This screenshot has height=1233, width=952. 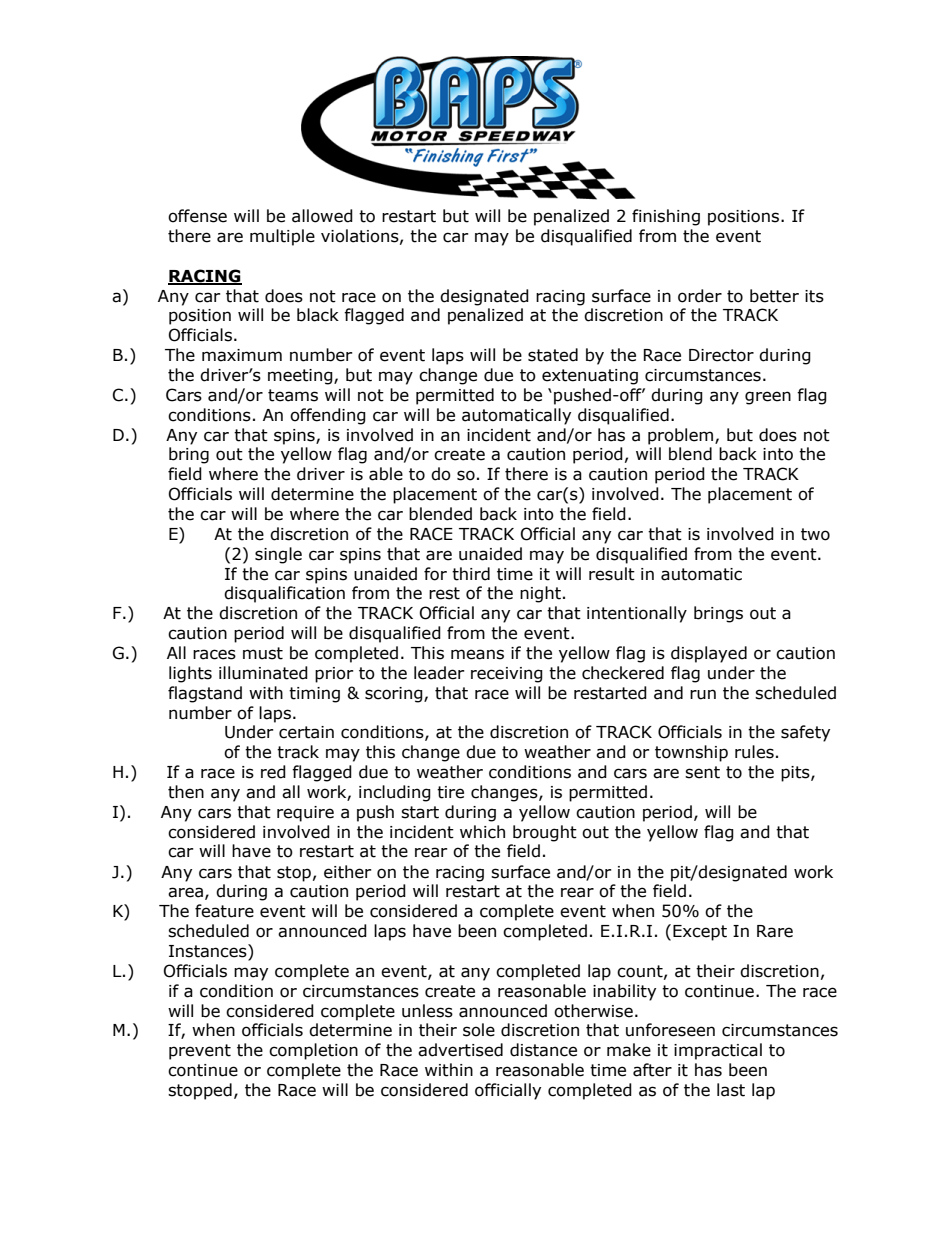 I want to click on third, so click(x=471, y=574).
